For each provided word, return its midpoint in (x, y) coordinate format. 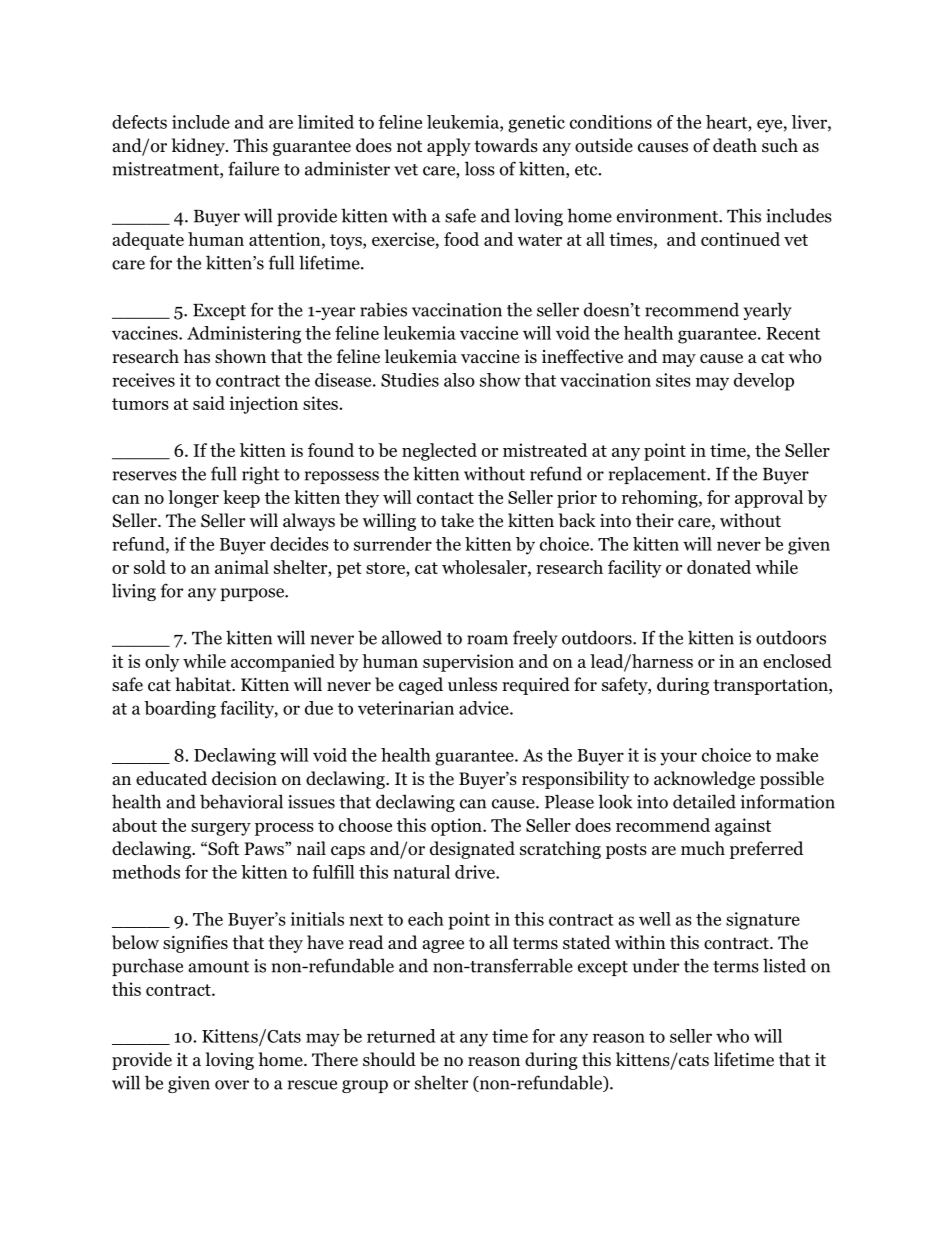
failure (253, 168)
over (232, 1085)
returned (401, 1036)
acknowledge (704, 780)
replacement (658, 475)
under (656, 965)
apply (449, 147)
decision (244, 778)
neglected (439, 452)
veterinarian (406, 708)
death (735, 145)
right (261, 475)
